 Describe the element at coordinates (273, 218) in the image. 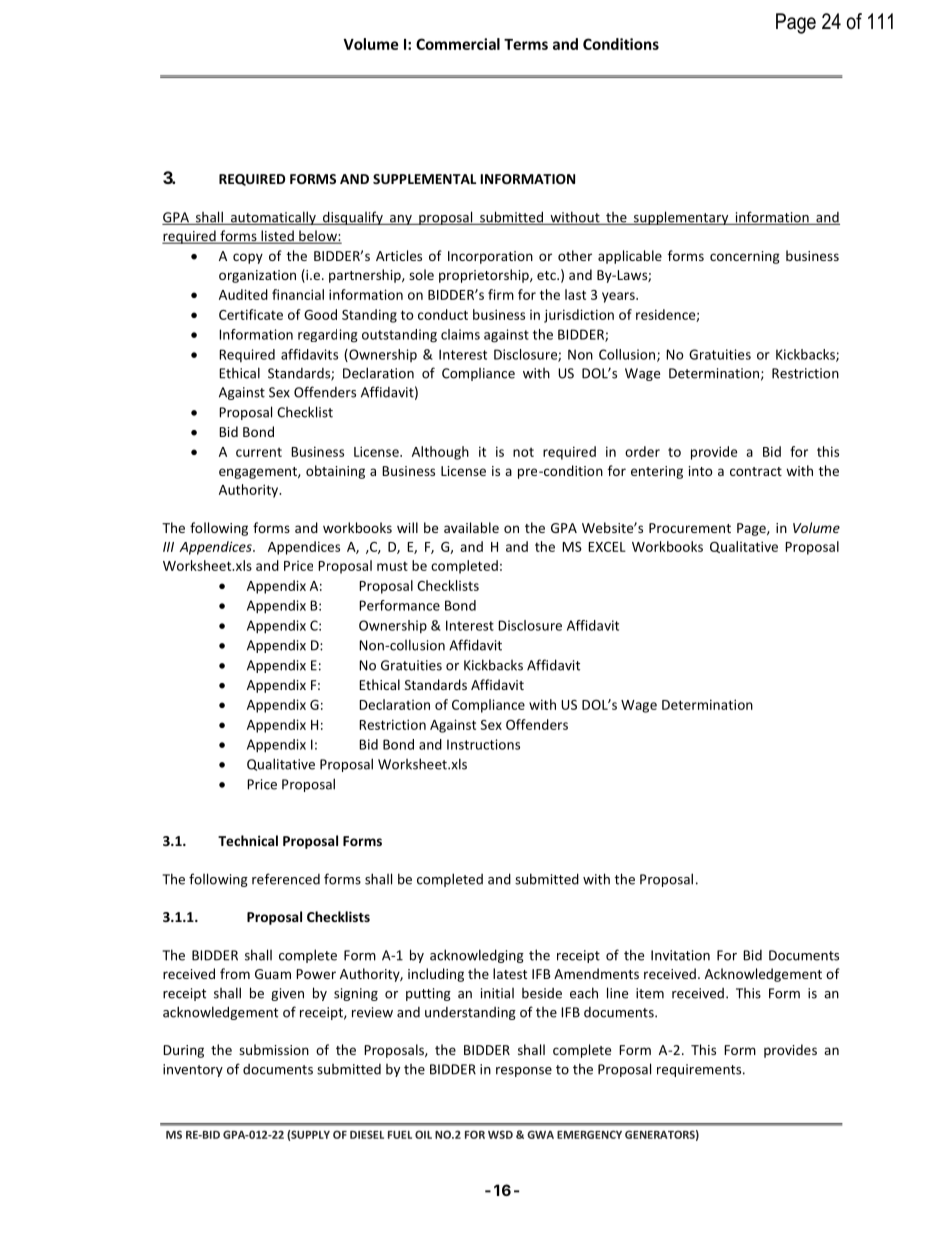

I see `automatically` at that location.
